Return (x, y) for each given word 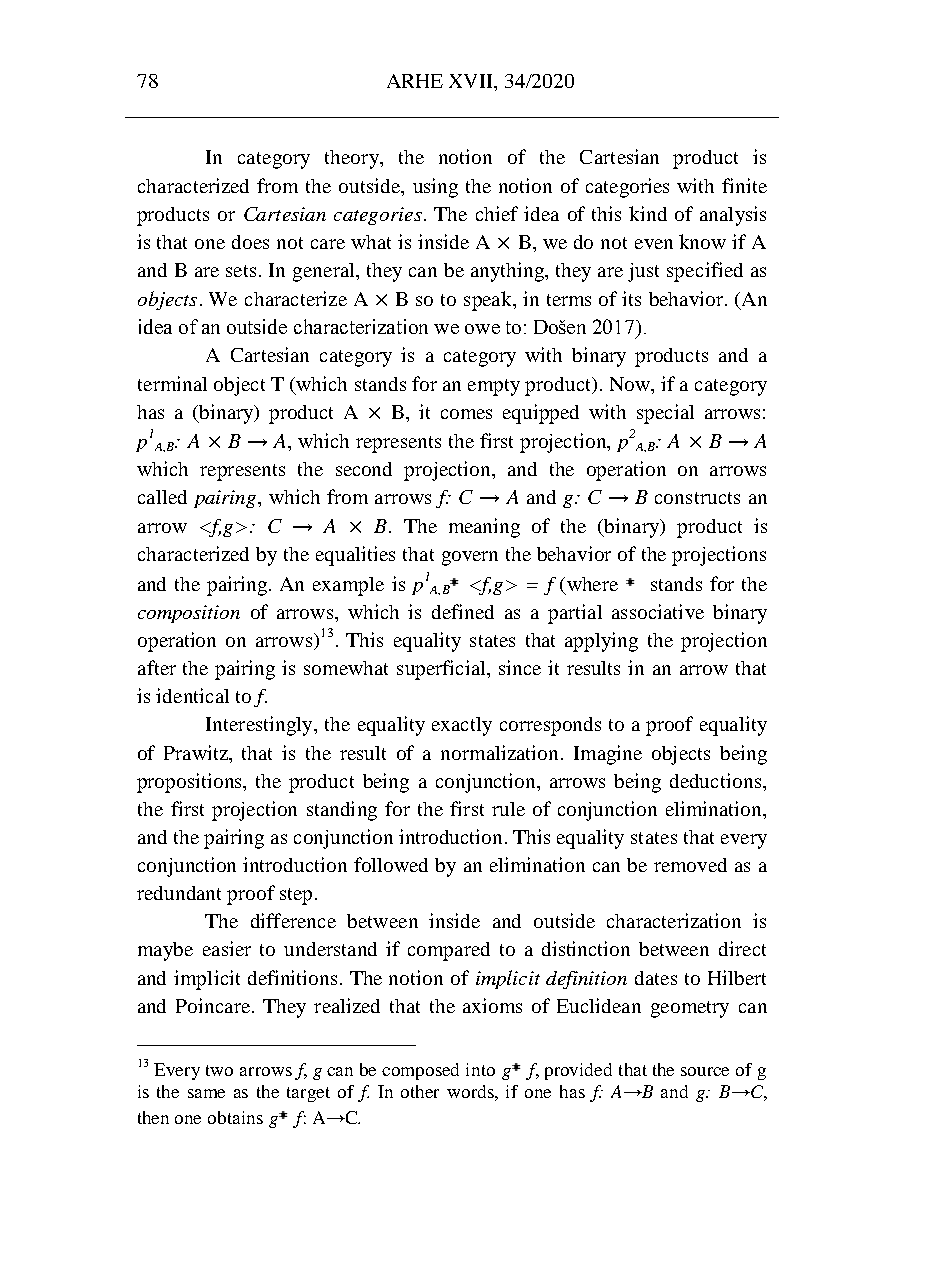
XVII (472, 81)
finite (744, 185)
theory (353, 159)
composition (189, 614)
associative (658, 611)
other (420, 1091)
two (219, 1070)
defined (463, 611)
